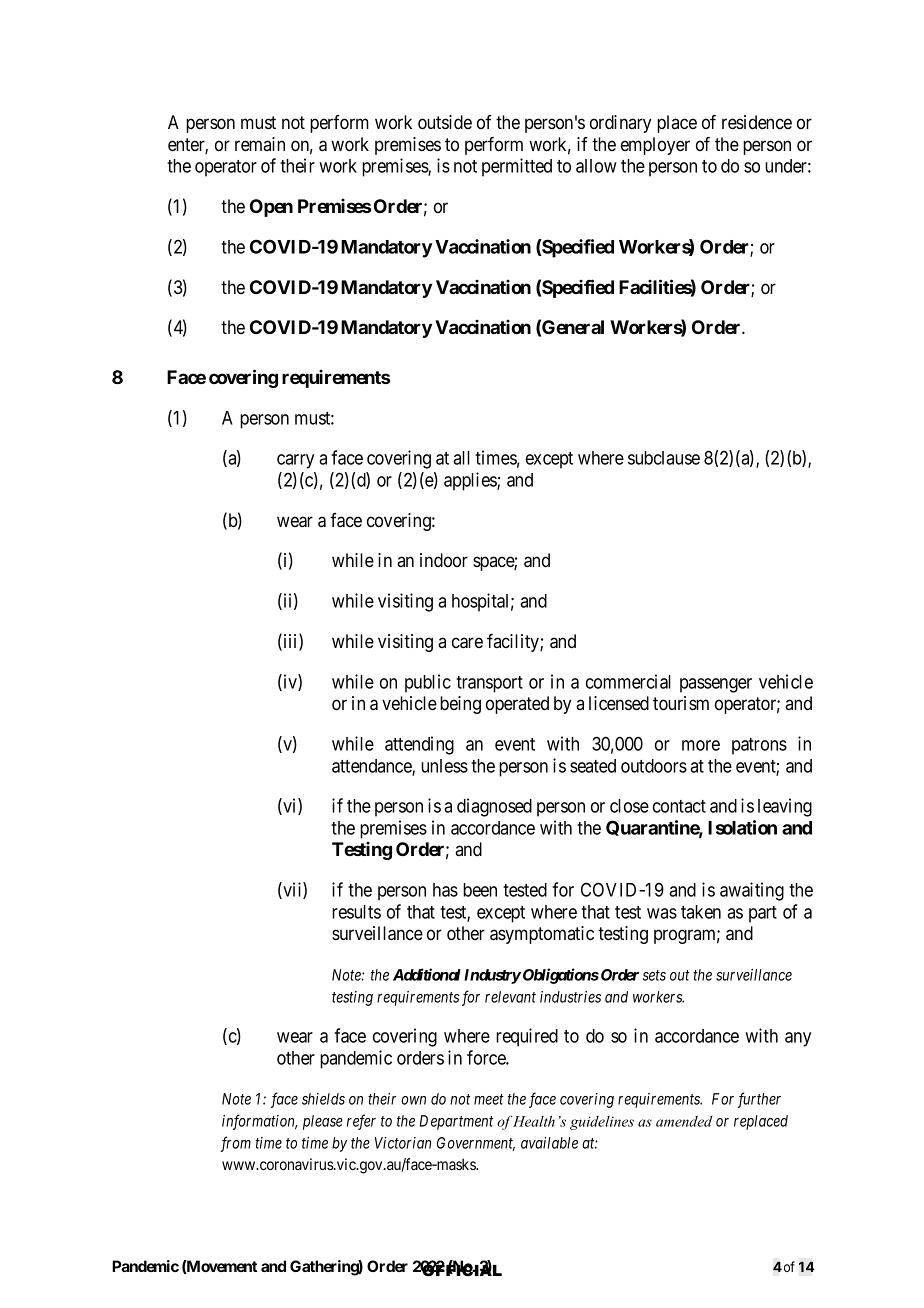  Describe the element at coordinates (323, 1122) in the screenshot. I see `please` at that location.
